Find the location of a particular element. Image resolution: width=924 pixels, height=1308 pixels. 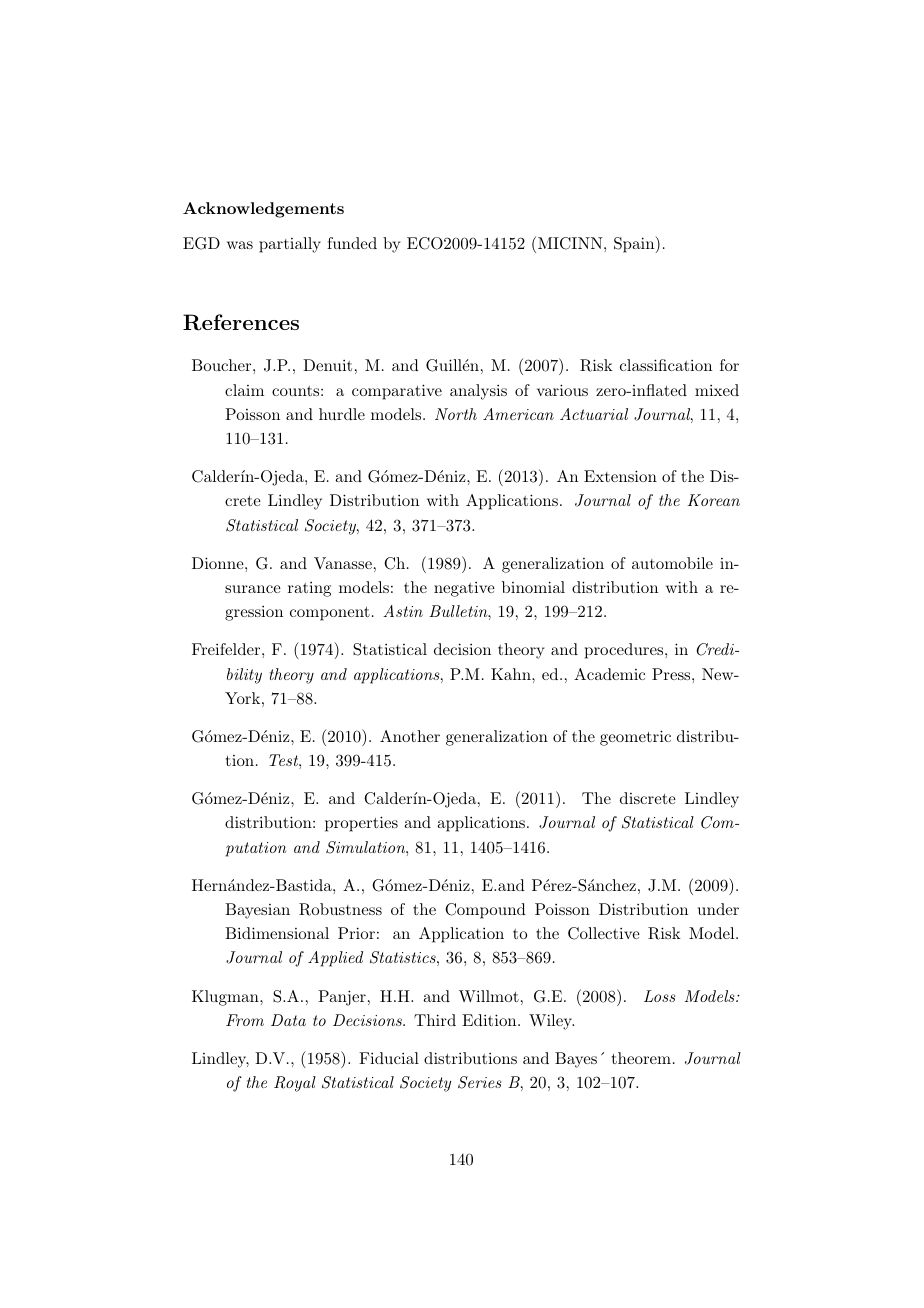

was is located at coordinates (240, 245).
